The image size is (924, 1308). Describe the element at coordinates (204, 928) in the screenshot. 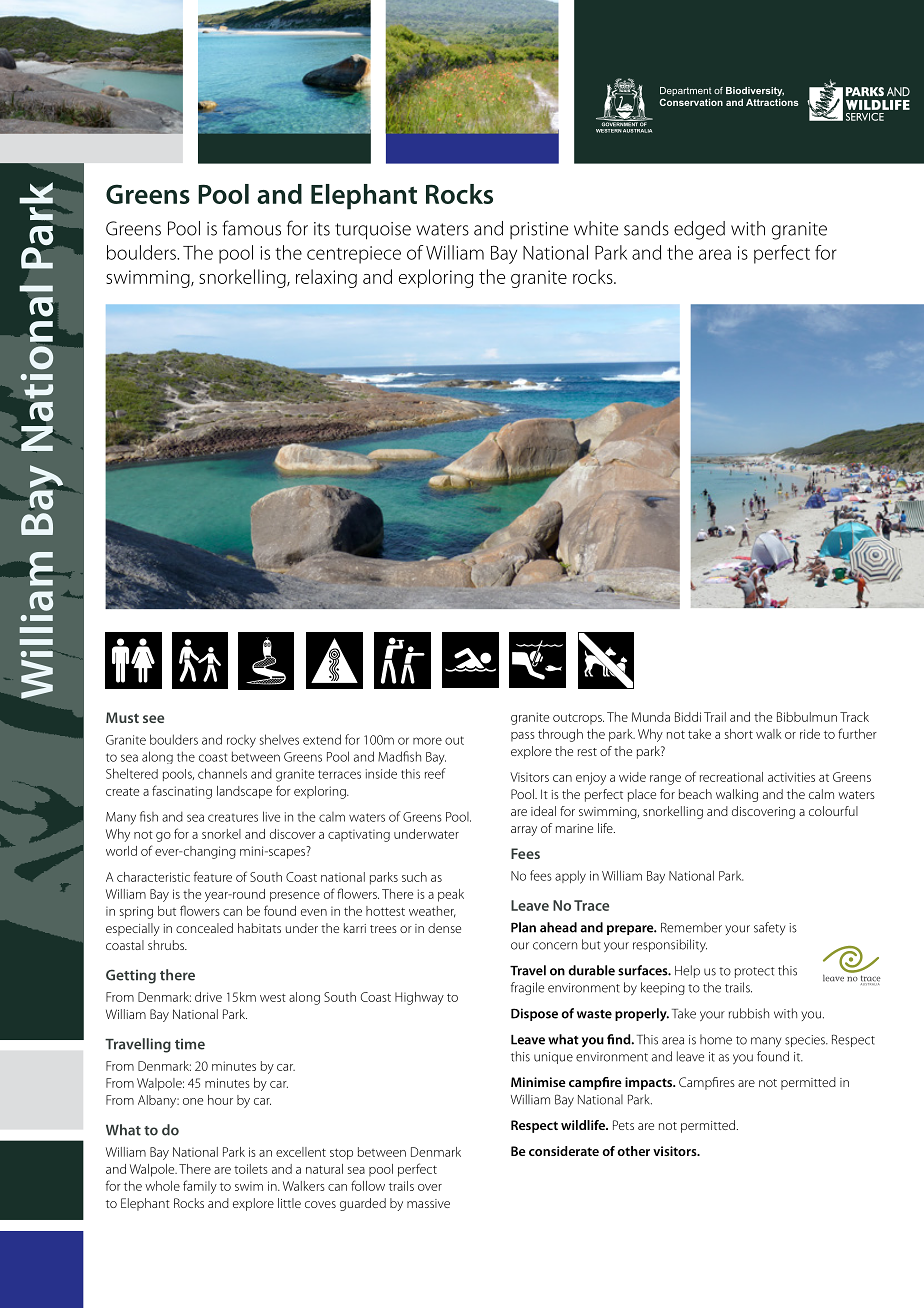

I see `concealed` at that location.
